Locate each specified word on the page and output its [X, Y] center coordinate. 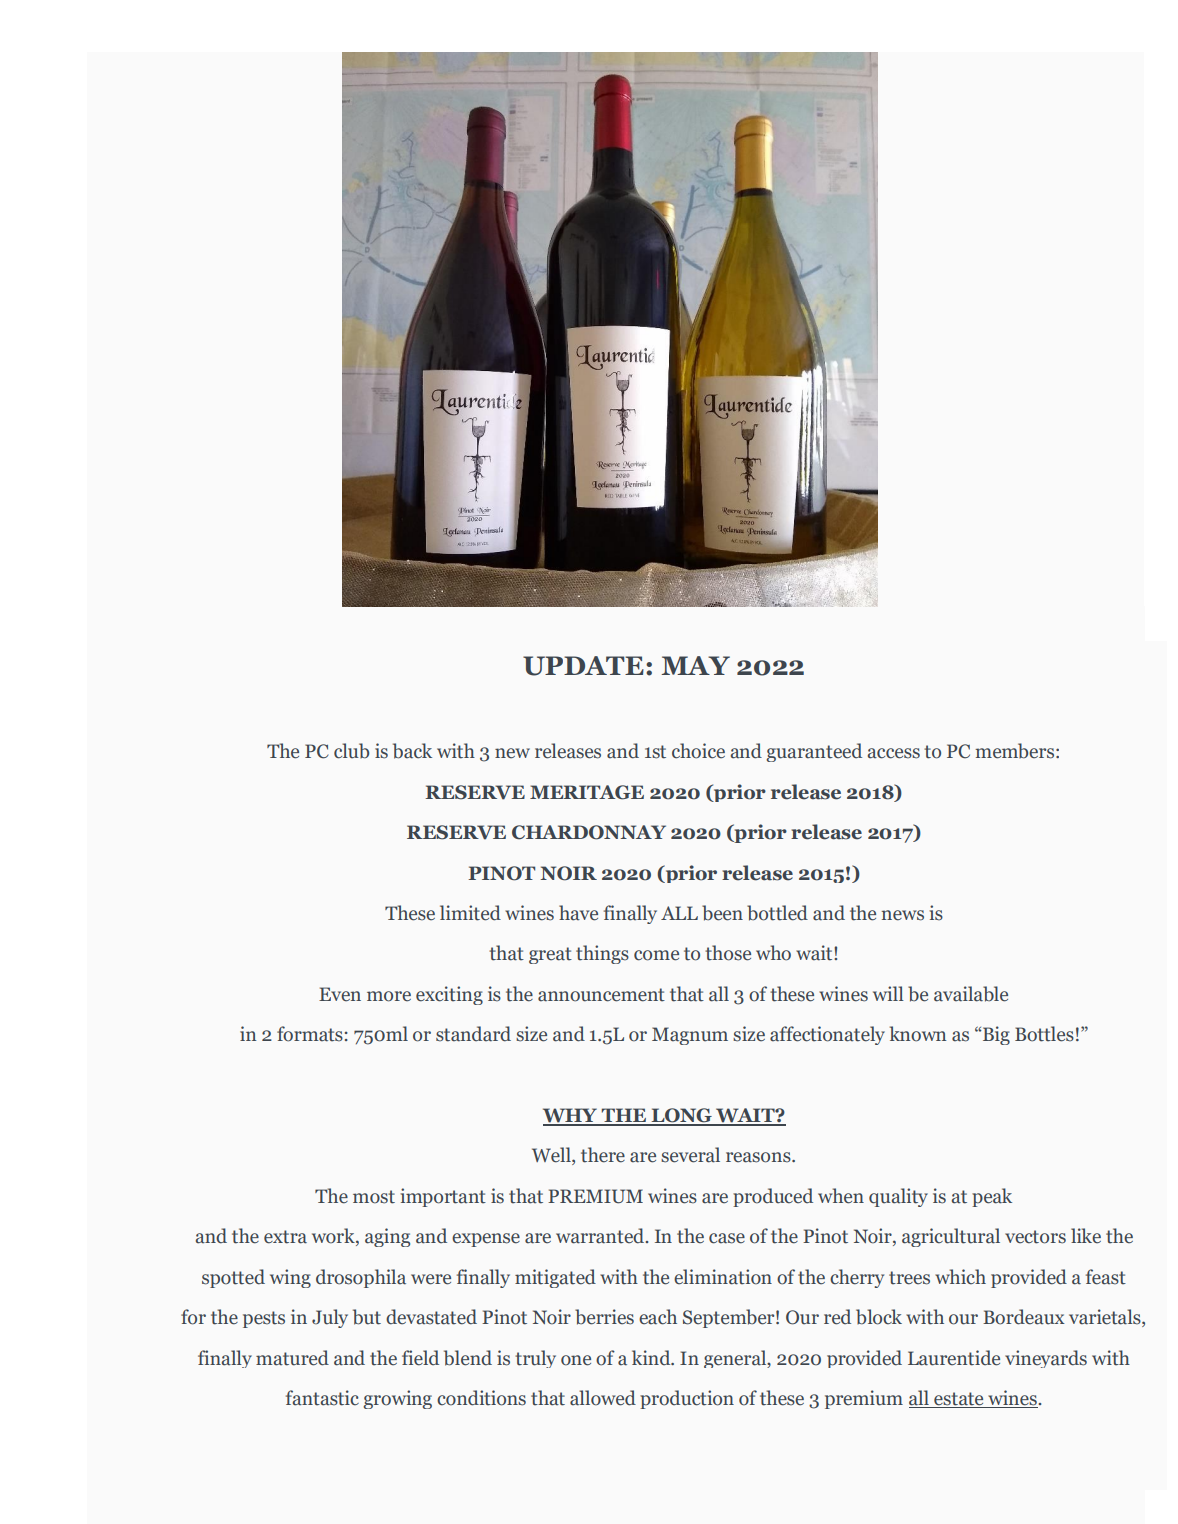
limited [470, 913]
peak [992, 1197]
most [374, 1197]
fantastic [322, 1398]
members [1014, 751]
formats [310, 1034]
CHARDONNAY [589, 832]
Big [995, 1035]
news [903, 915]
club [351, 751]
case [727, 1238]
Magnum [690, 1036]
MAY [695, 665]
